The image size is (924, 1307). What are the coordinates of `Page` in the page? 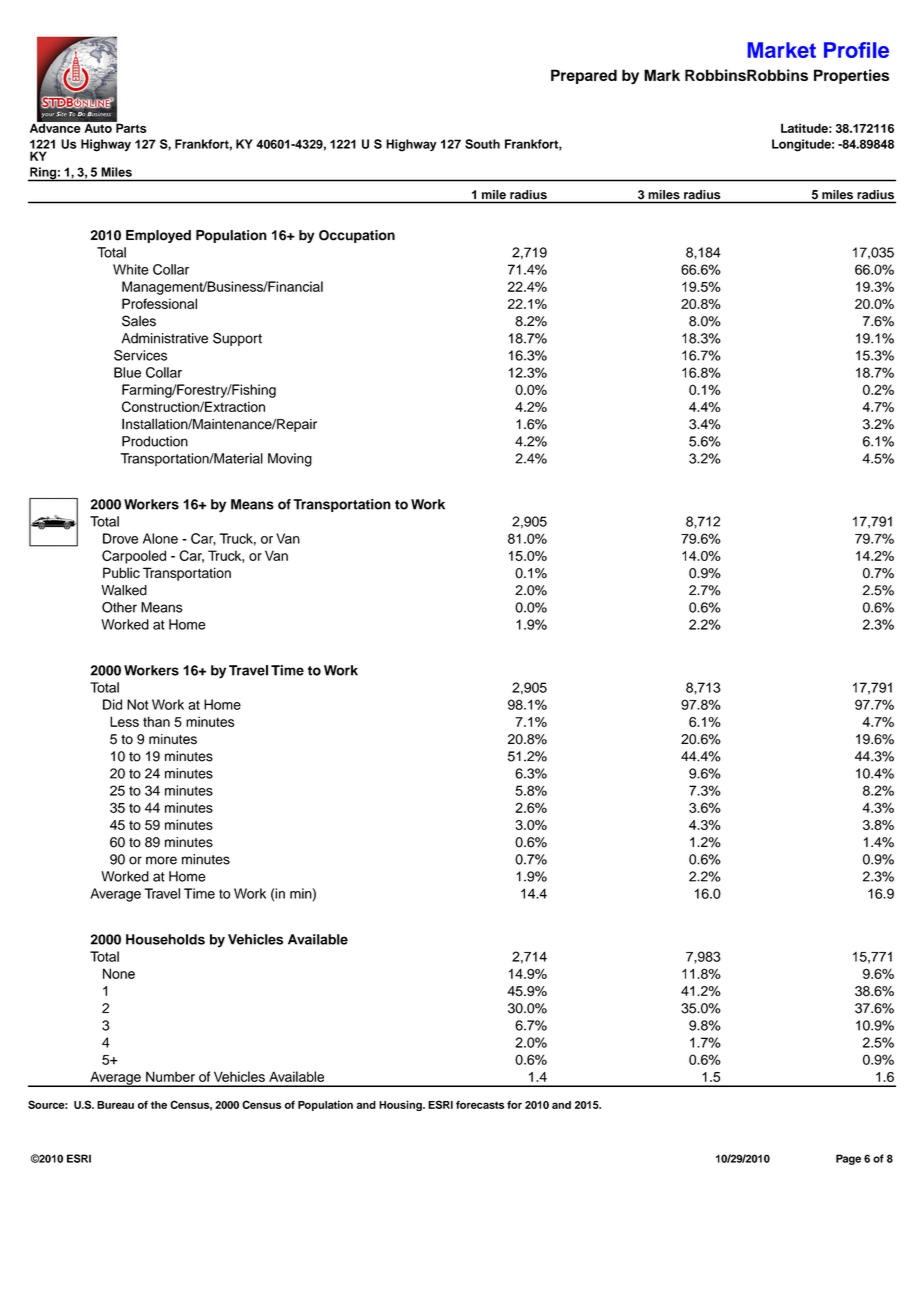 It's located at (848, 1159).
